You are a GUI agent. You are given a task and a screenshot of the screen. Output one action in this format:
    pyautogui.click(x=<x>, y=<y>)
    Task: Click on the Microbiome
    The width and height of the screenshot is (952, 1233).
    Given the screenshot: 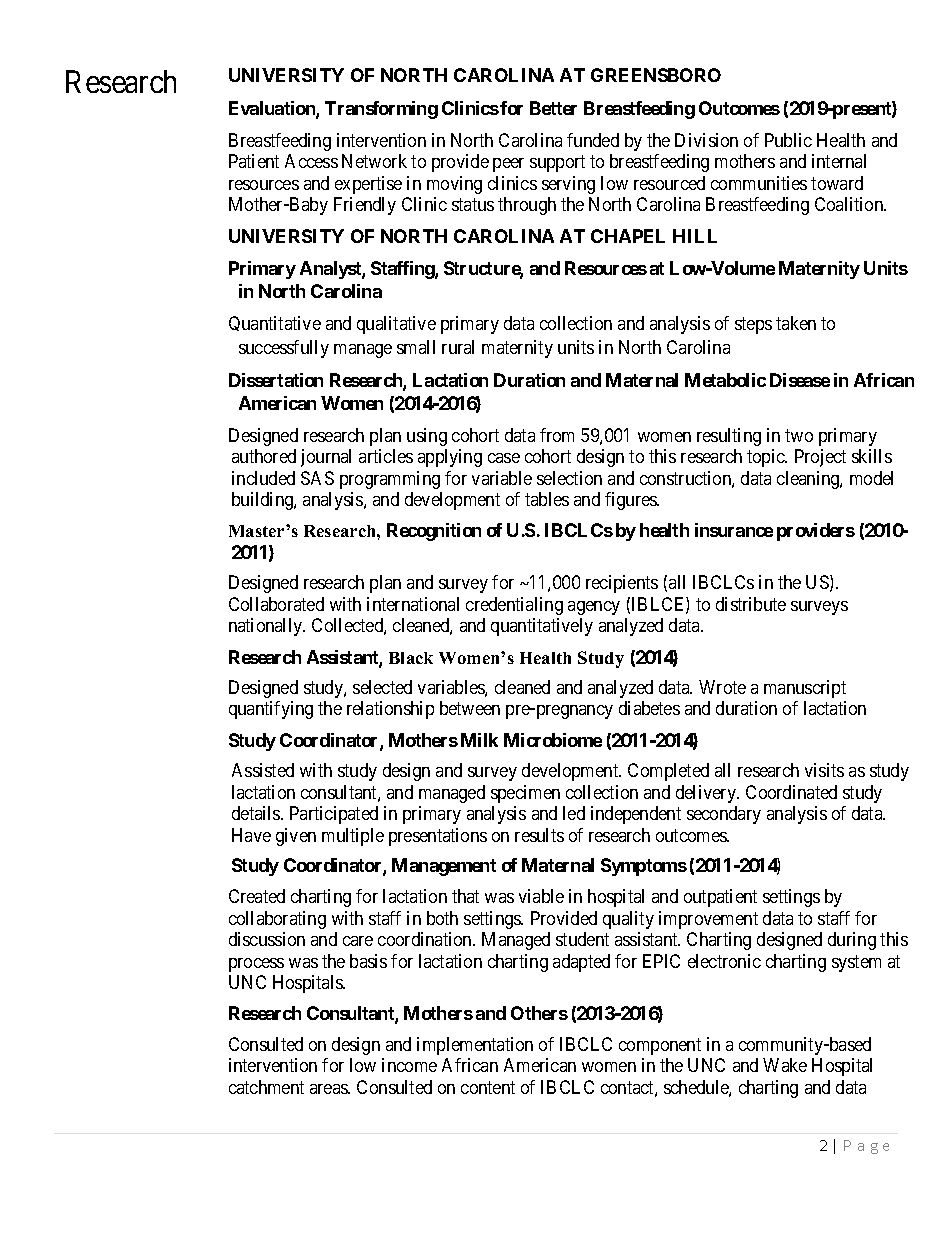 What is the action you would take?
    pyautogui.click(x=553, y=740)
